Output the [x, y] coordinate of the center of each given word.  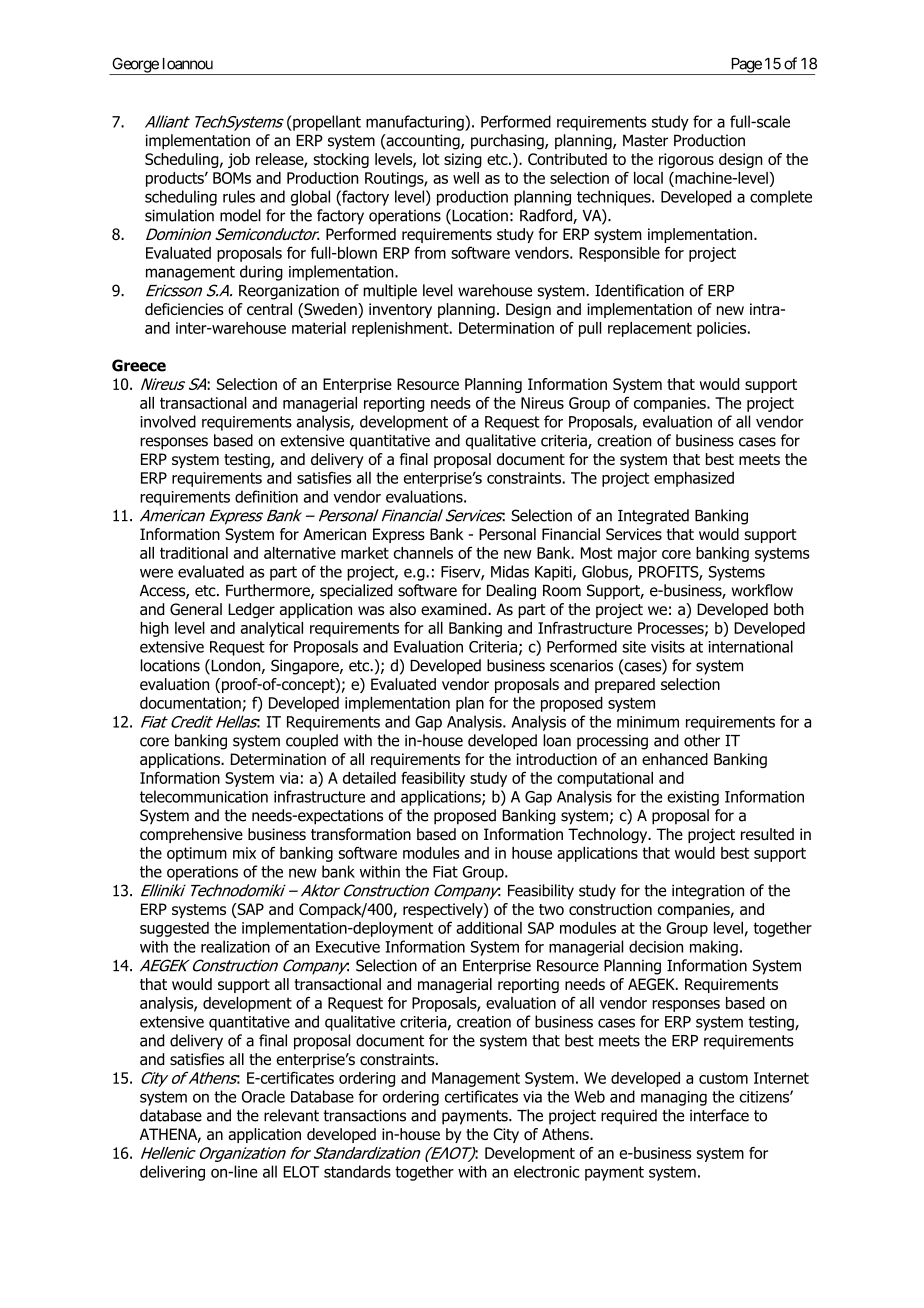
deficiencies [184, 309]
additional [489, 927]
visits [668, 647]
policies [723, 329]
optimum [197, 854]
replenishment [401, 329]
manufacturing [416, 123]
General [196, 609]
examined [455, 609]
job [239, 160]
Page [745, 66]
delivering [172, 1173]
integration [708, 892]
